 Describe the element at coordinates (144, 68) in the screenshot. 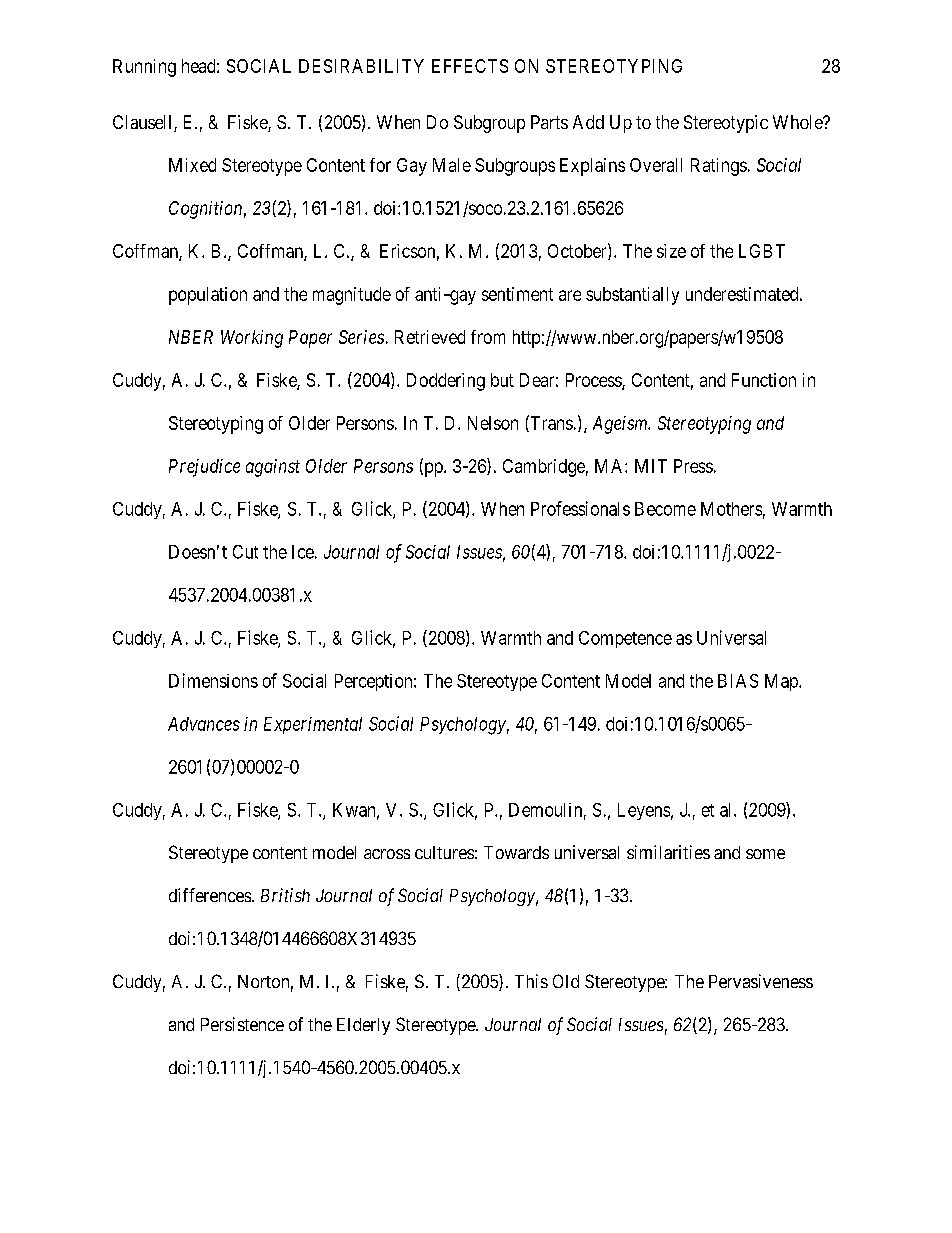

I see `Running` at that location.
